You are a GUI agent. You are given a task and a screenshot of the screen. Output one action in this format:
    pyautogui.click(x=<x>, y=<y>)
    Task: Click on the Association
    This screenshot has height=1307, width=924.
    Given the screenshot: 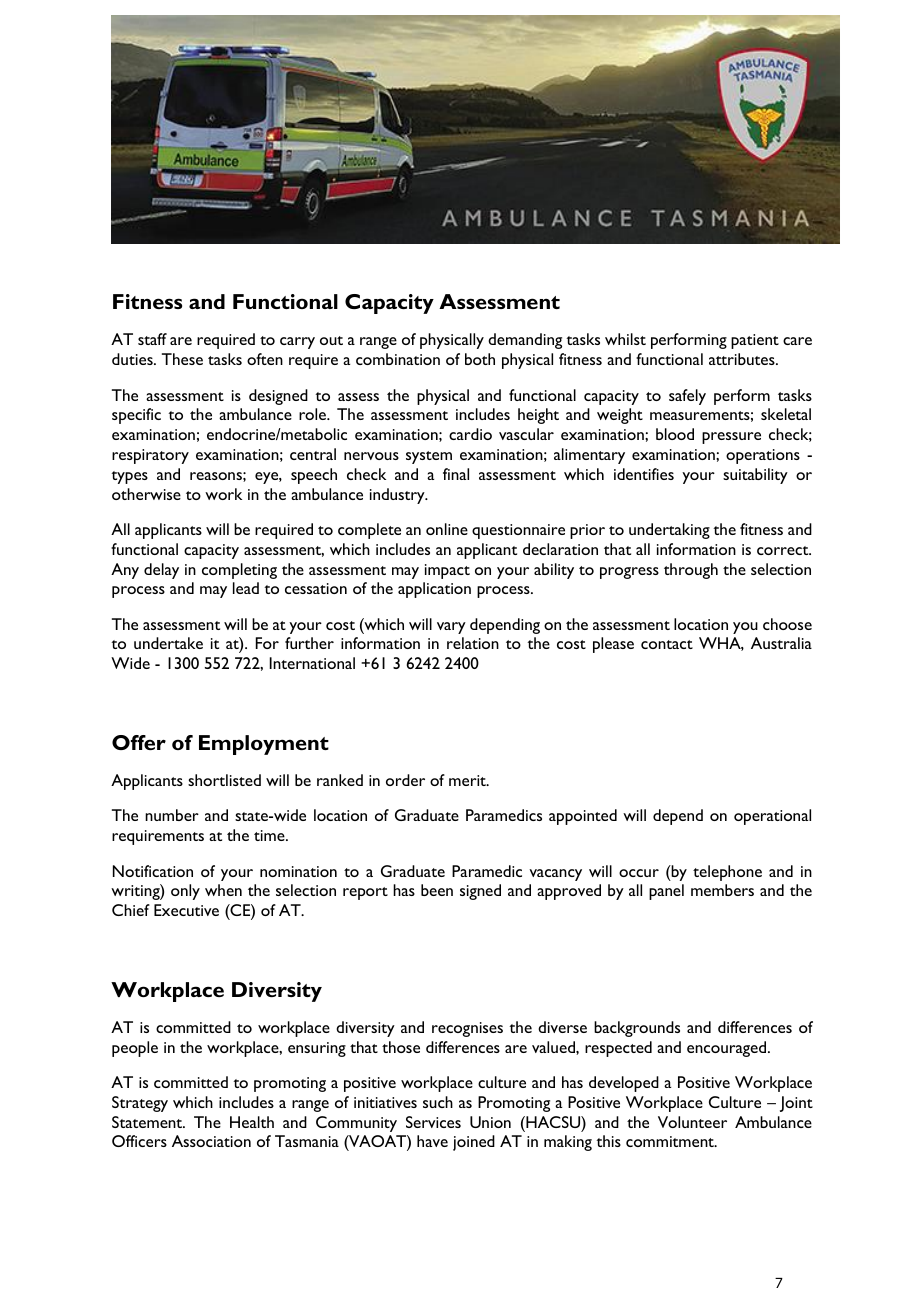 What is the action you would take?
    pyautogui.click(x=211, y=1141)
